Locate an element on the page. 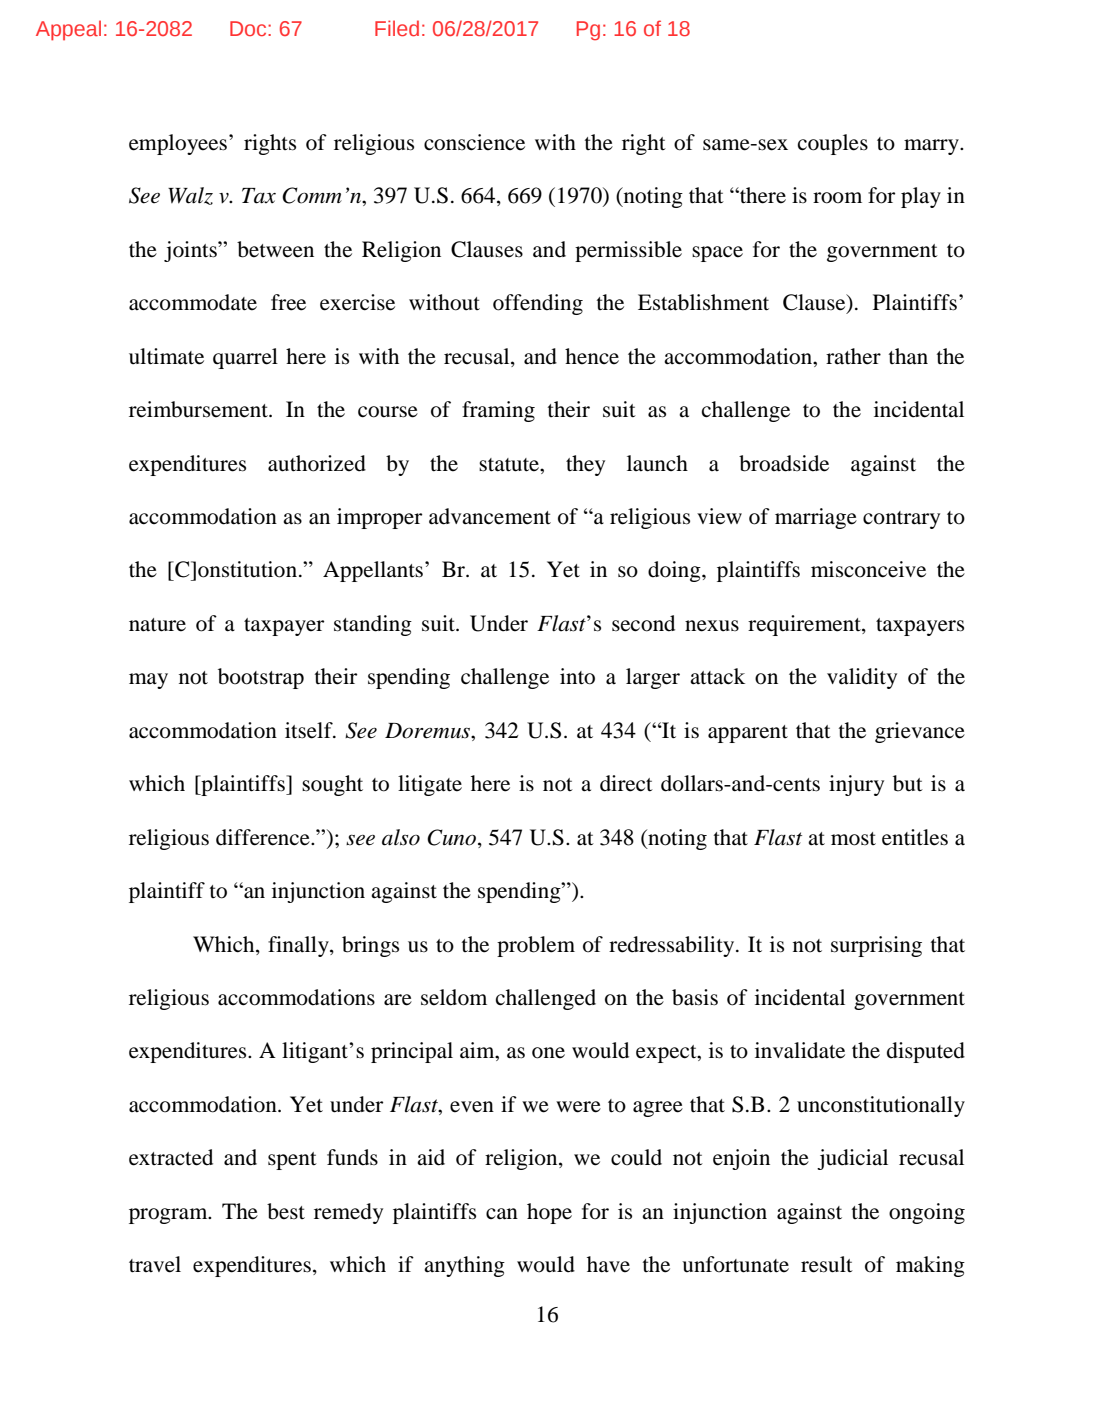  program is located at coordinates (169, 1216).
